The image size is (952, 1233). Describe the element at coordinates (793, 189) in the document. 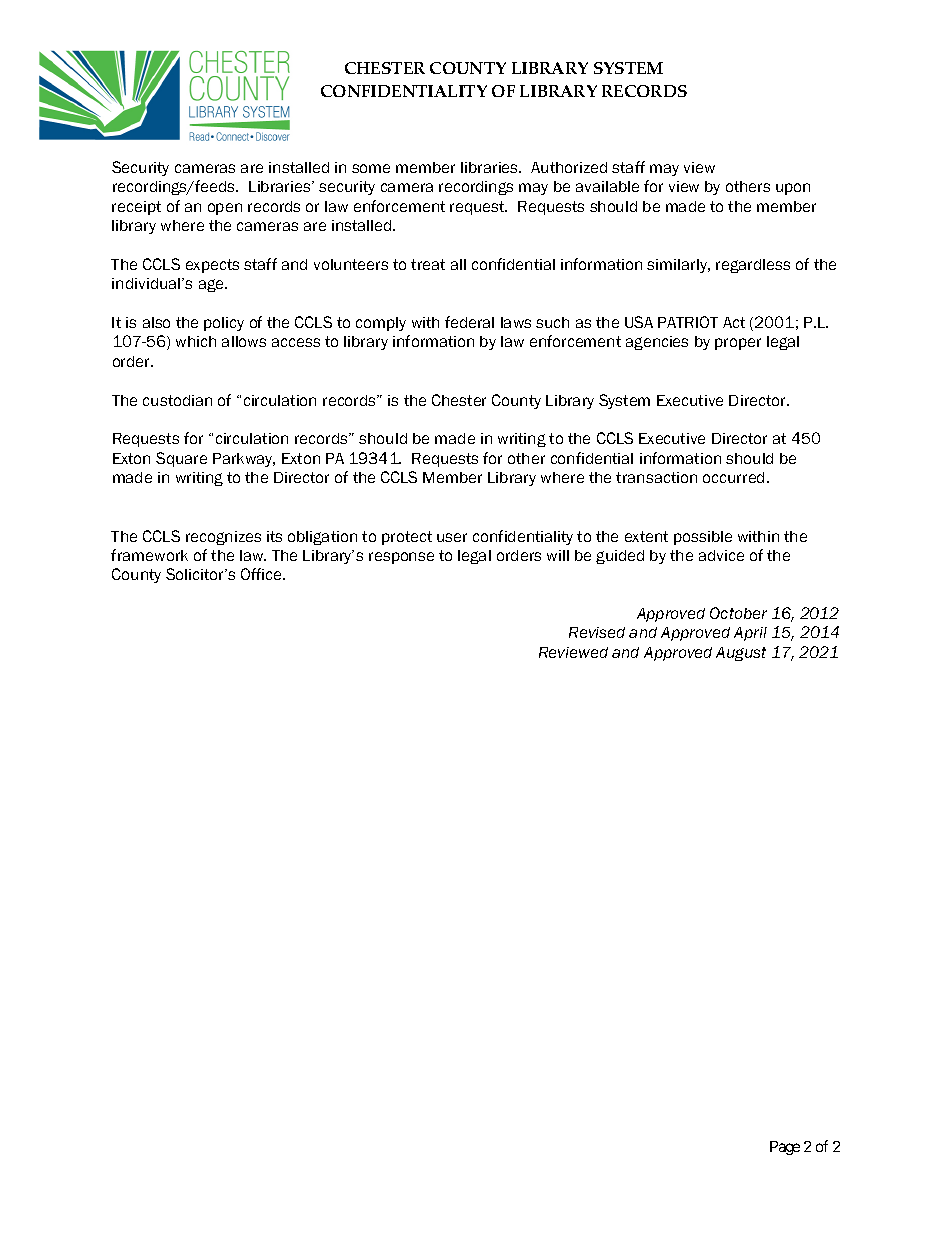

I see `upon` at that location.
